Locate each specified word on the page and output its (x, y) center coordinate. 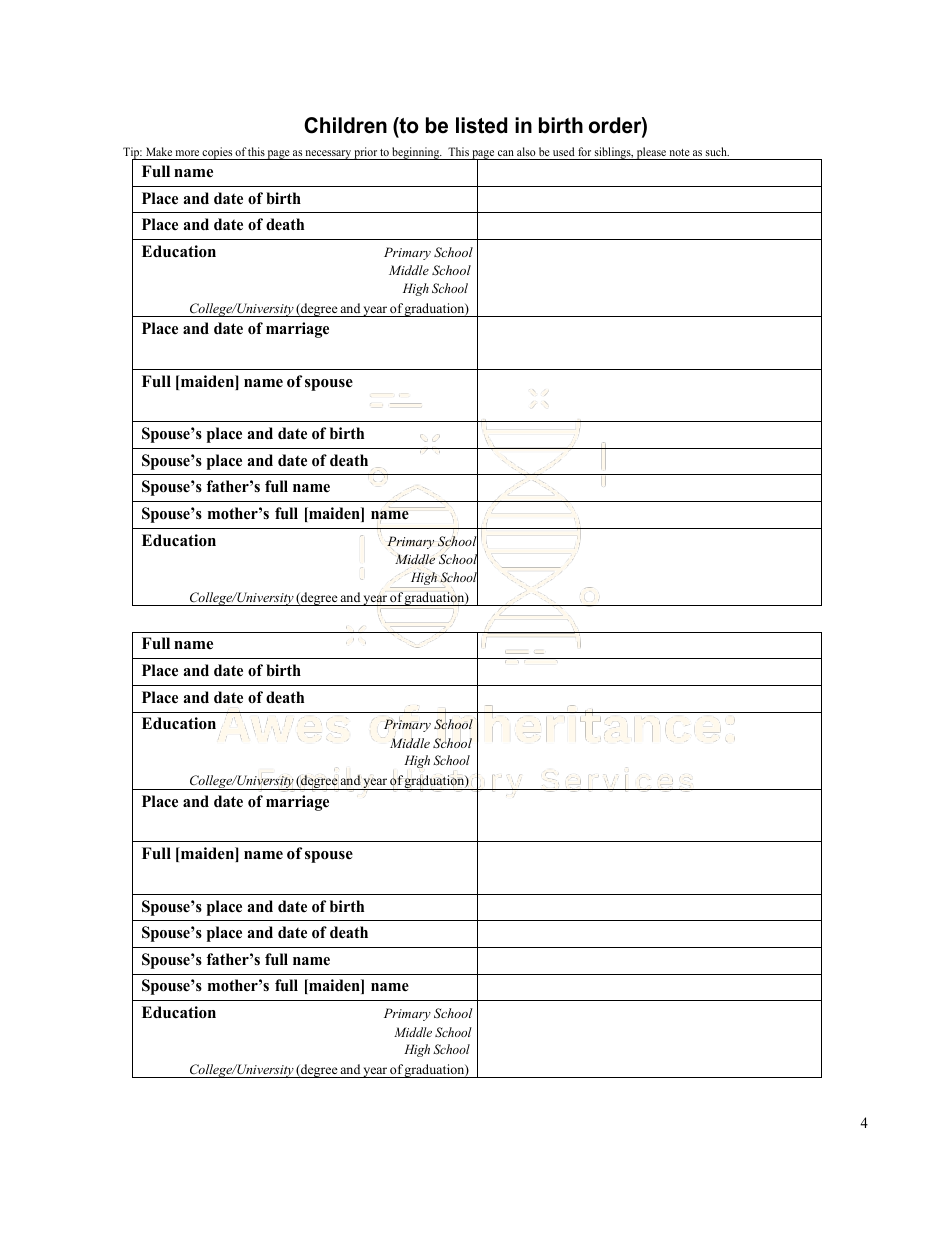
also (526, 151)
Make (159, 151)
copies (218, 153)
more (187, 153)
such (717, 151)
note (680, 152)
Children (345, 125)
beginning (416, 153)
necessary (328, 155)
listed (481, 125)
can (506, 153)
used (564, 151)
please (651, 153)
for (584, 151)
